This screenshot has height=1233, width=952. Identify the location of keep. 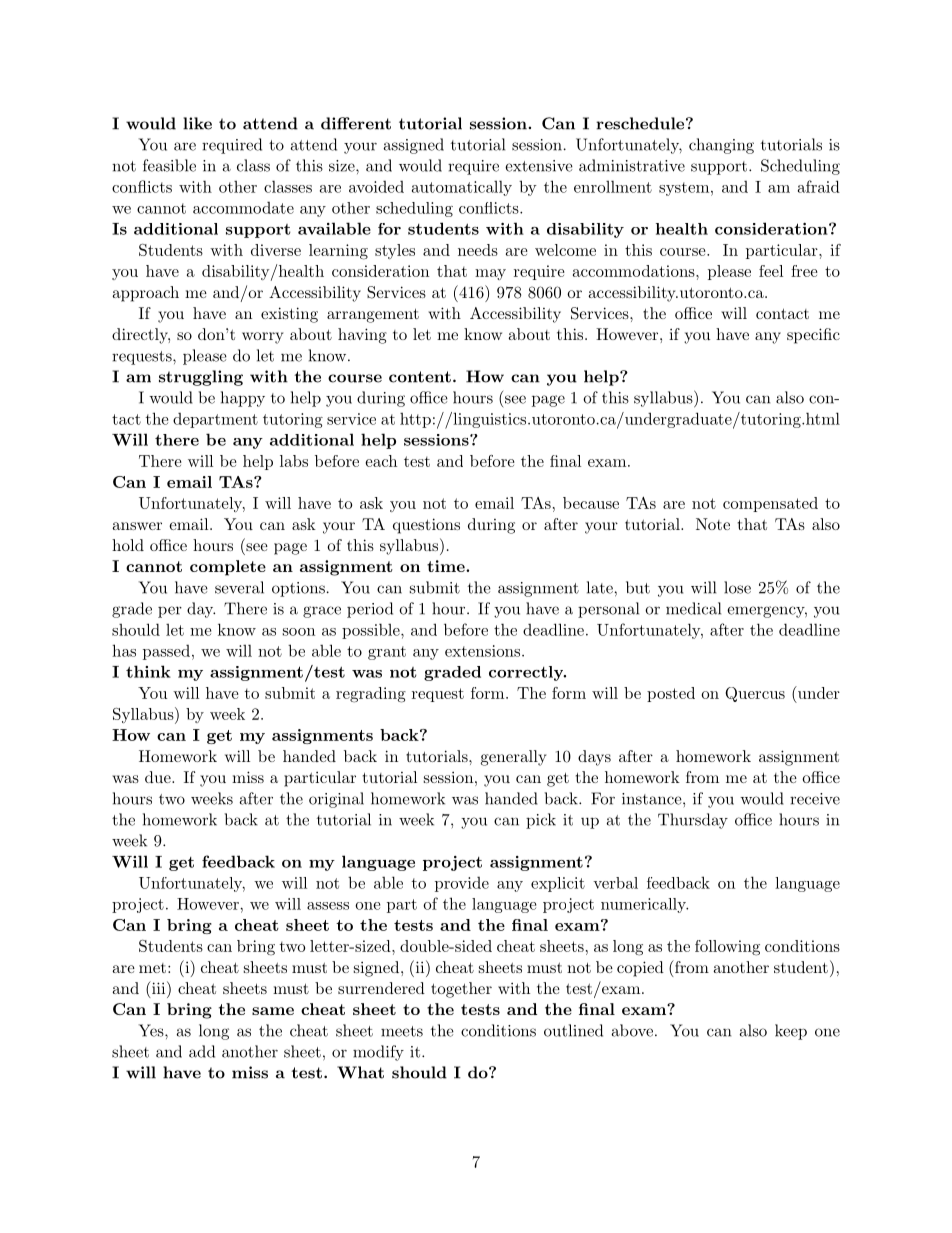
(791, 1032).
